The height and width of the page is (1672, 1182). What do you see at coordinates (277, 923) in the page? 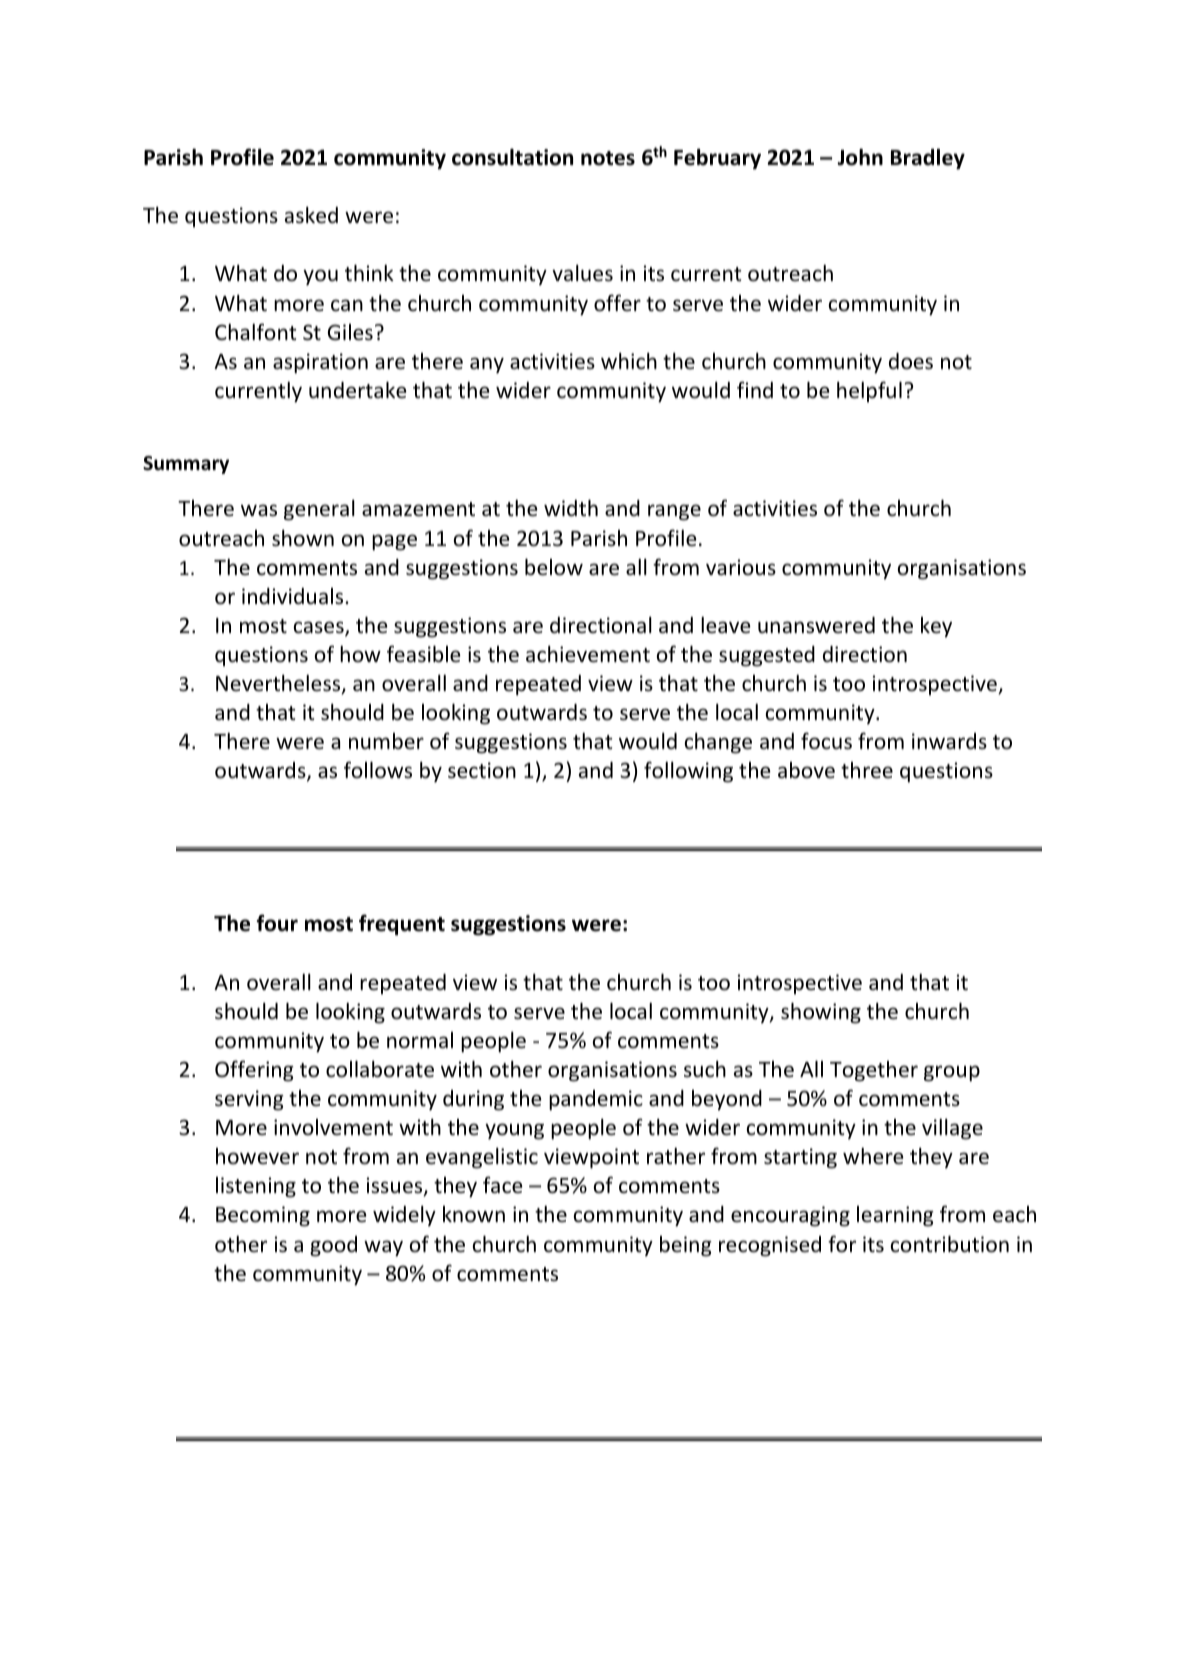
I see `four` at bounding box center [277, 923].
